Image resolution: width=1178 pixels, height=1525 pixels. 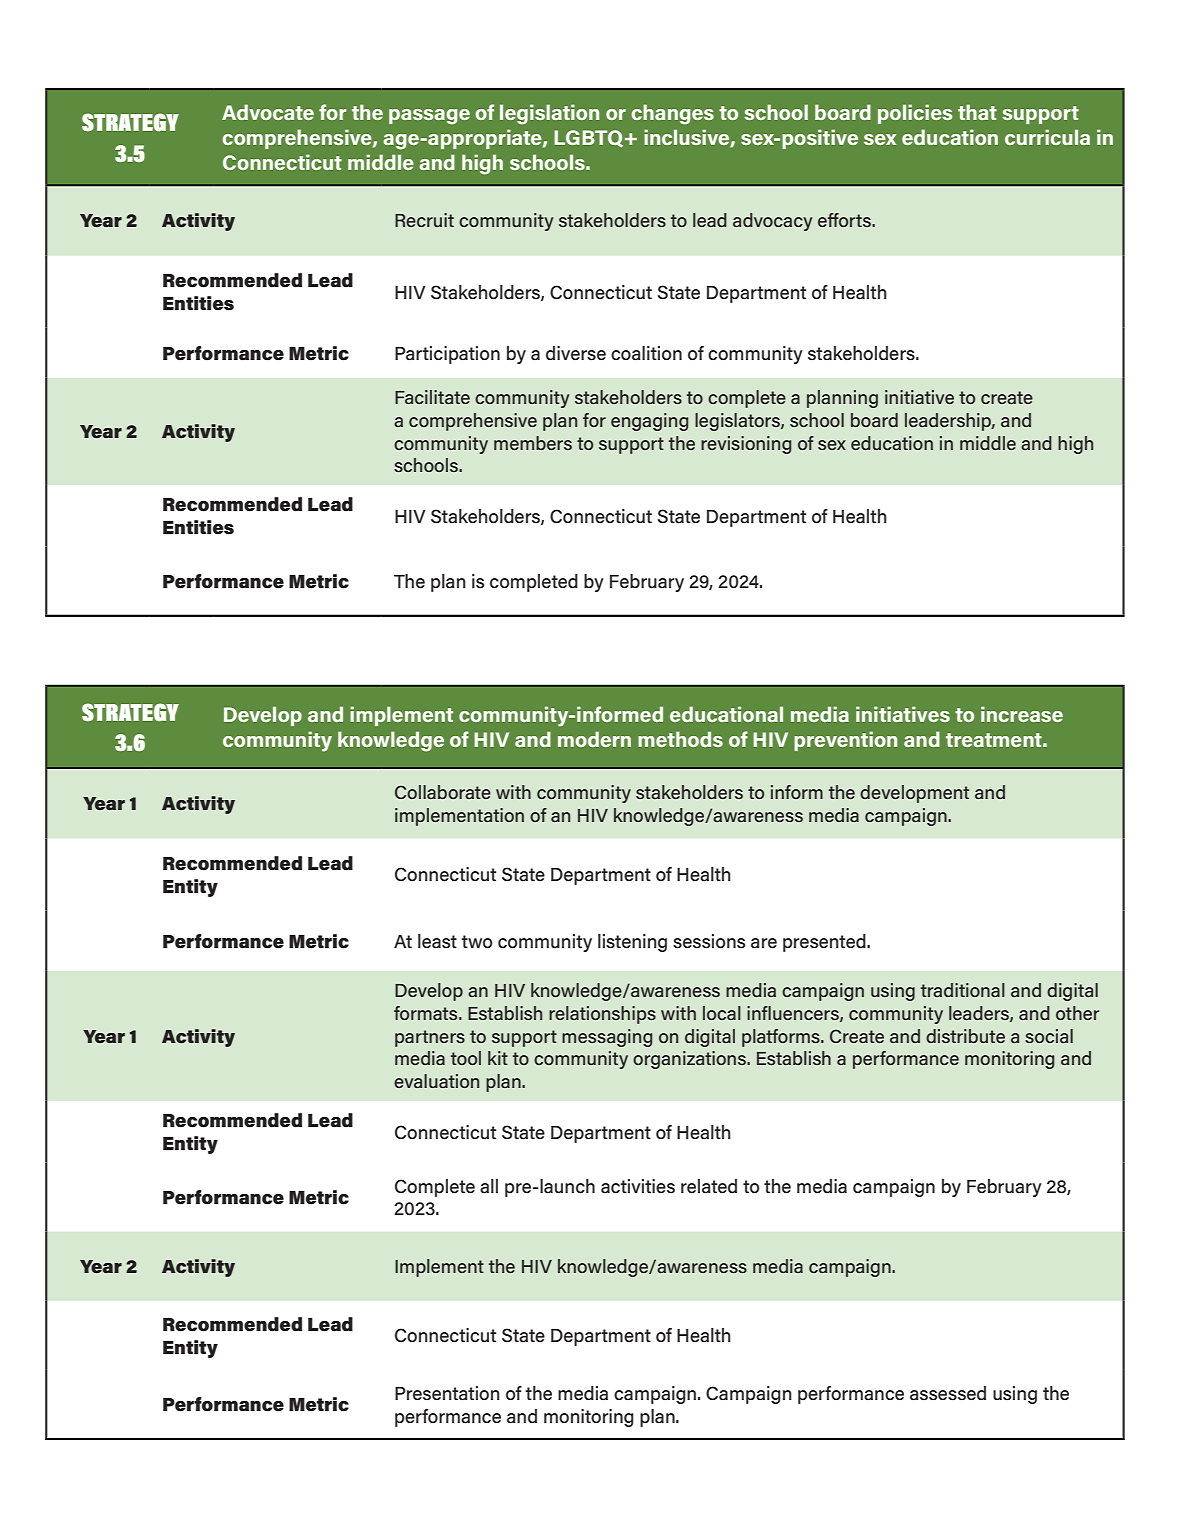 What do you see at coordinates (680, 739) in the document?
I see `methods` at bounding box center [680, 739].
